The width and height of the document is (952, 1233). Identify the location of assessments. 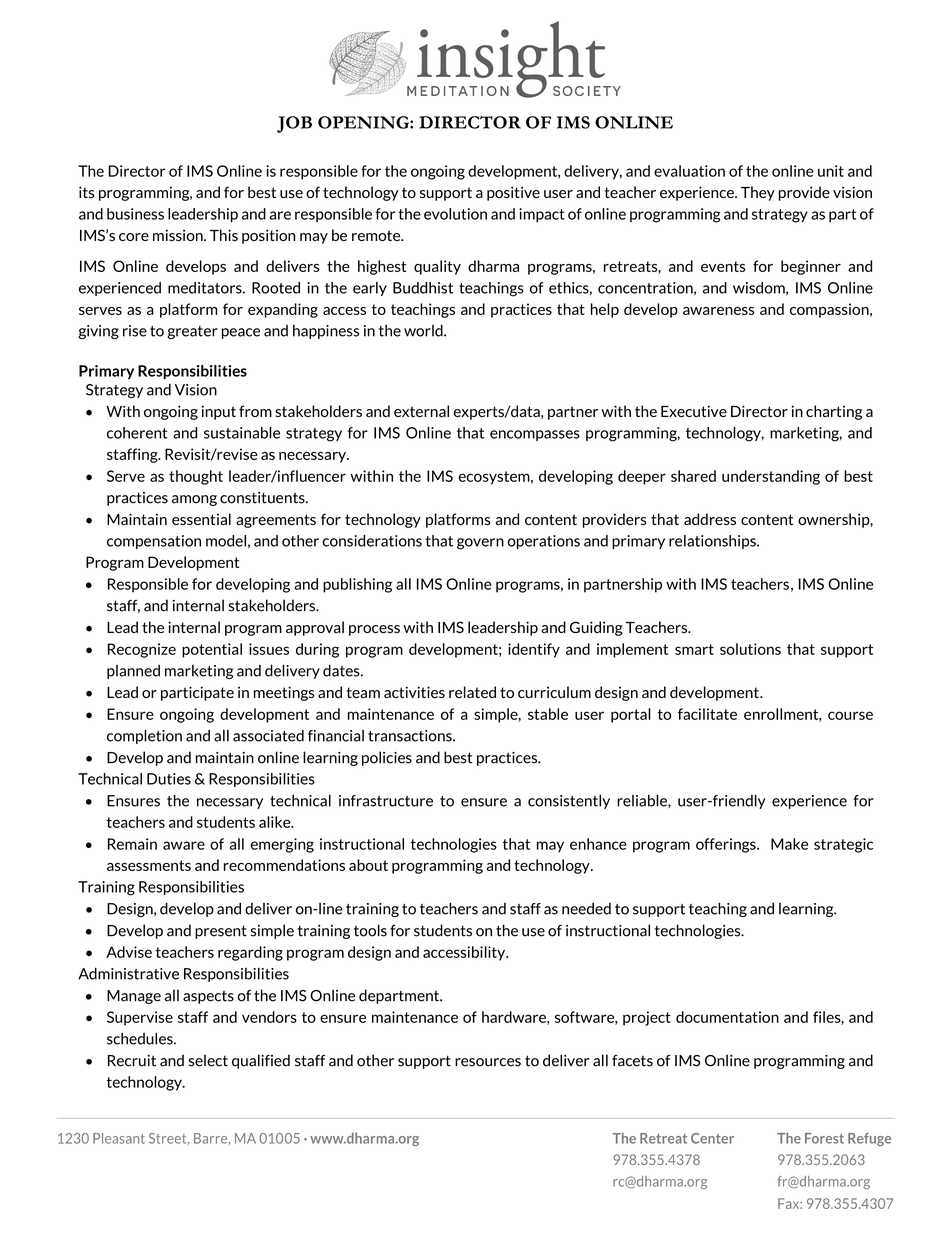
(149, 865).
